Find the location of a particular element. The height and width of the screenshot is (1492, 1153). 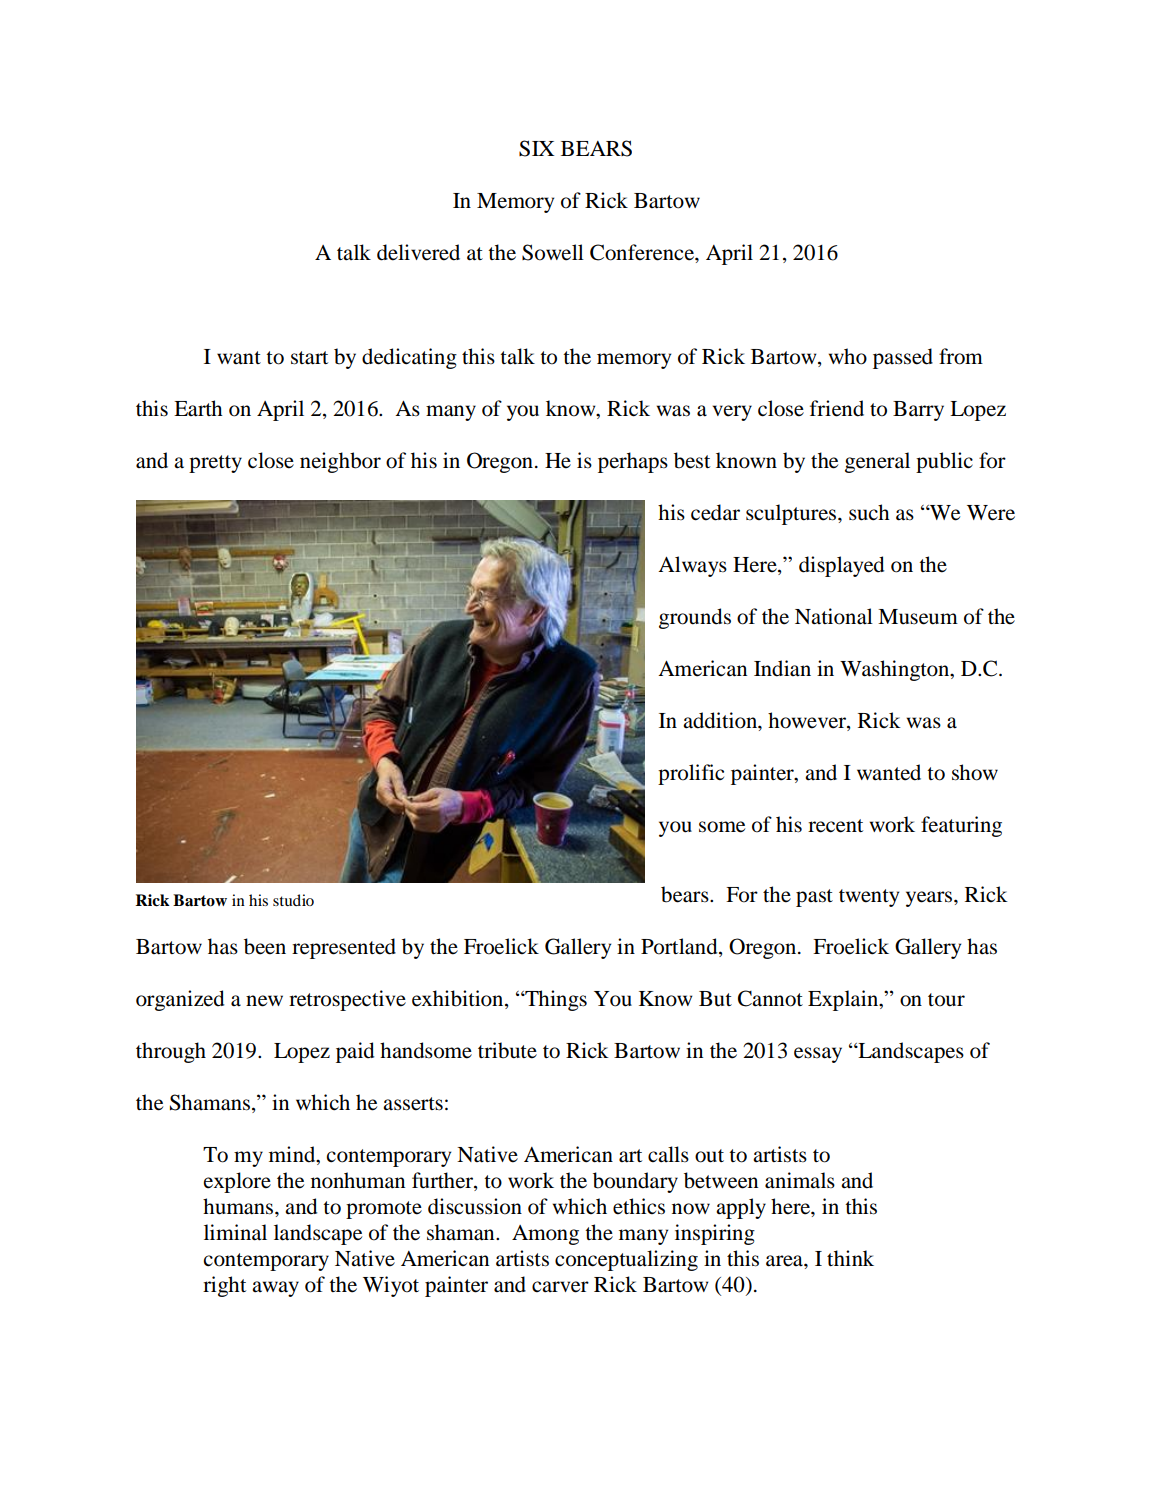

Portland is located at coordinates (680, 947).
